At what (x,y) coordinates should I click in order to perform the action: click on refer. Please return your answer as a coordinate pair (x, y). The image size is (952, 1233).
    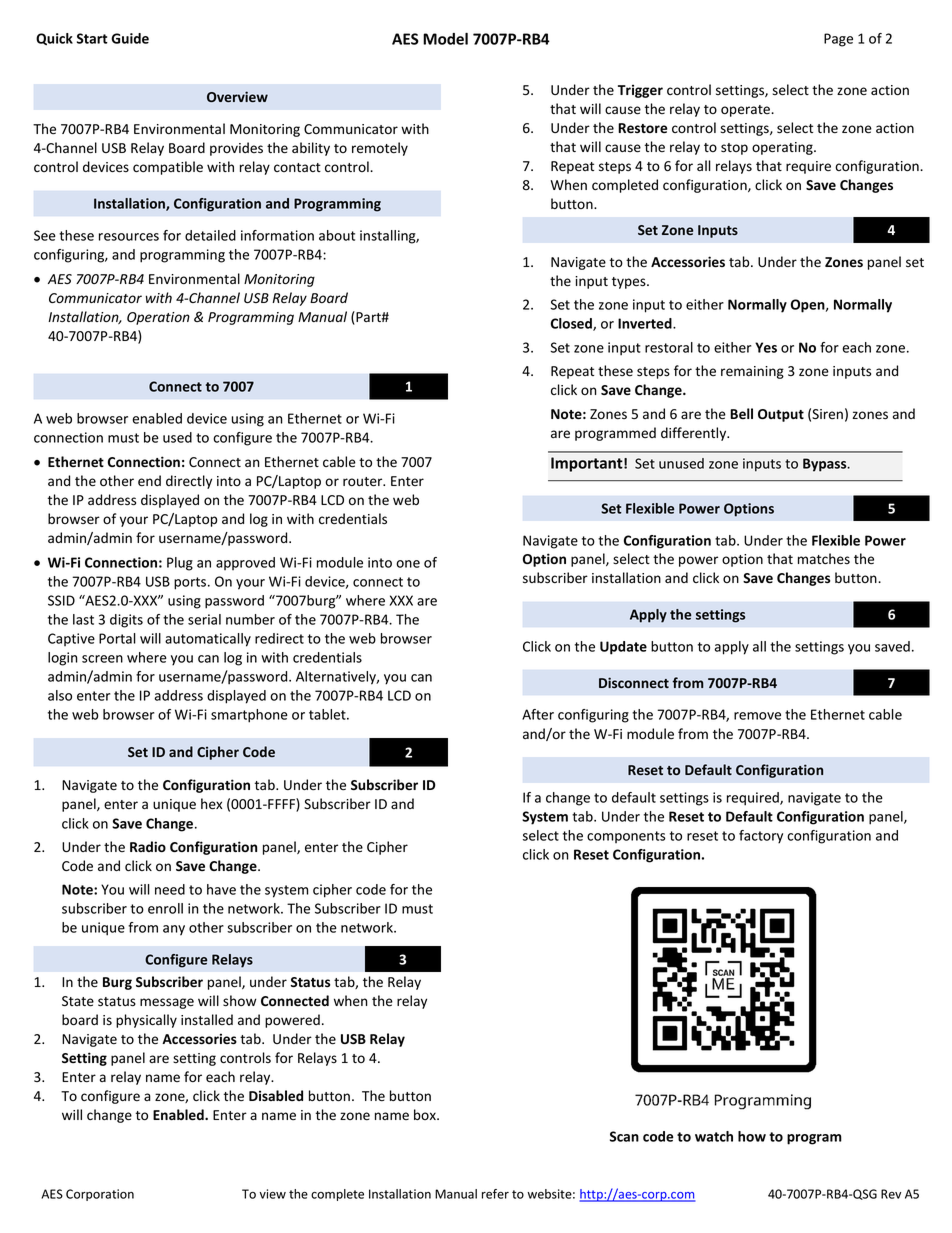
    Looking at the image, I should click on (495, 1194).
